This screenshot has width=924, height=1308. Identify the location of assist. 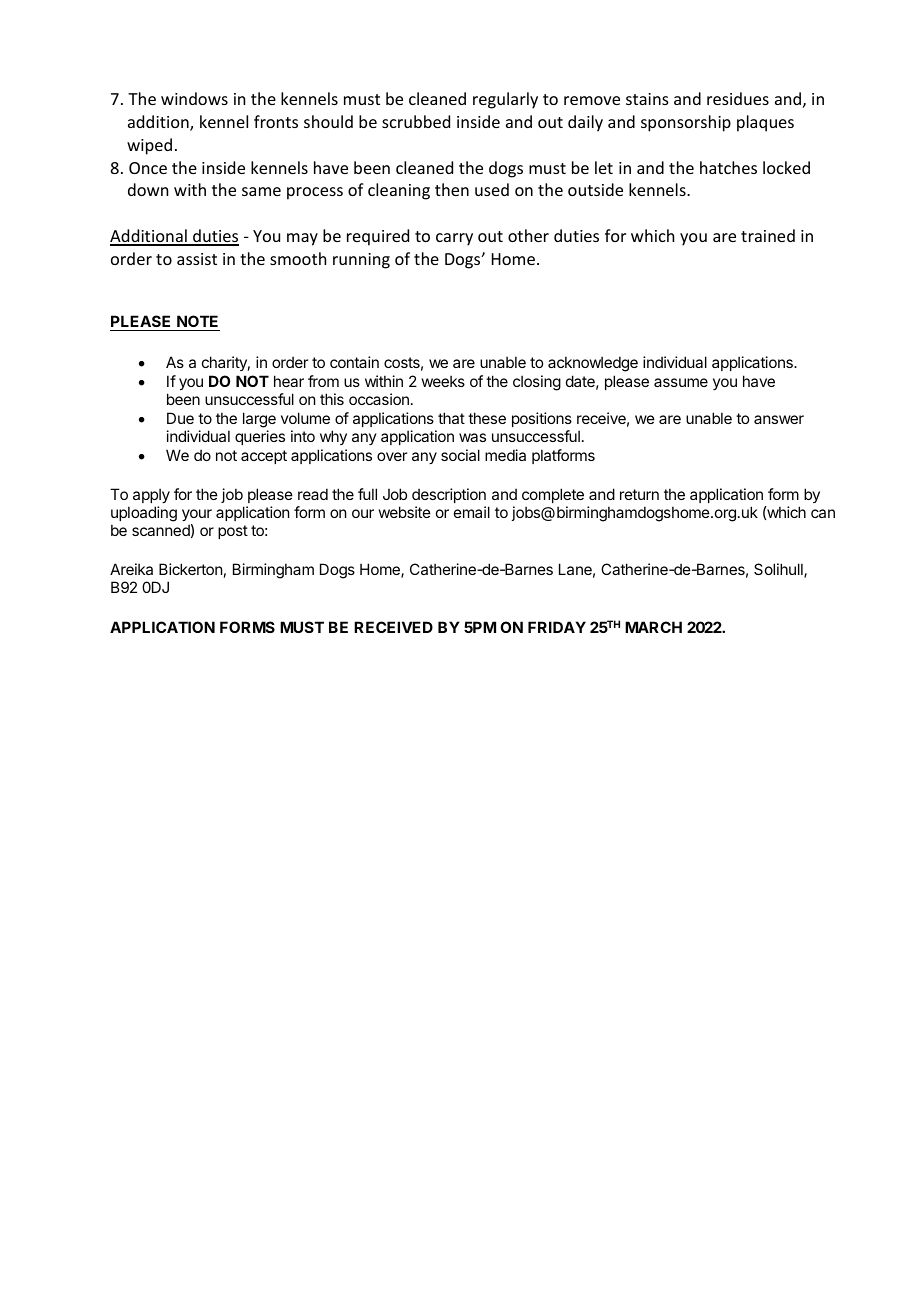
(197, 259).
